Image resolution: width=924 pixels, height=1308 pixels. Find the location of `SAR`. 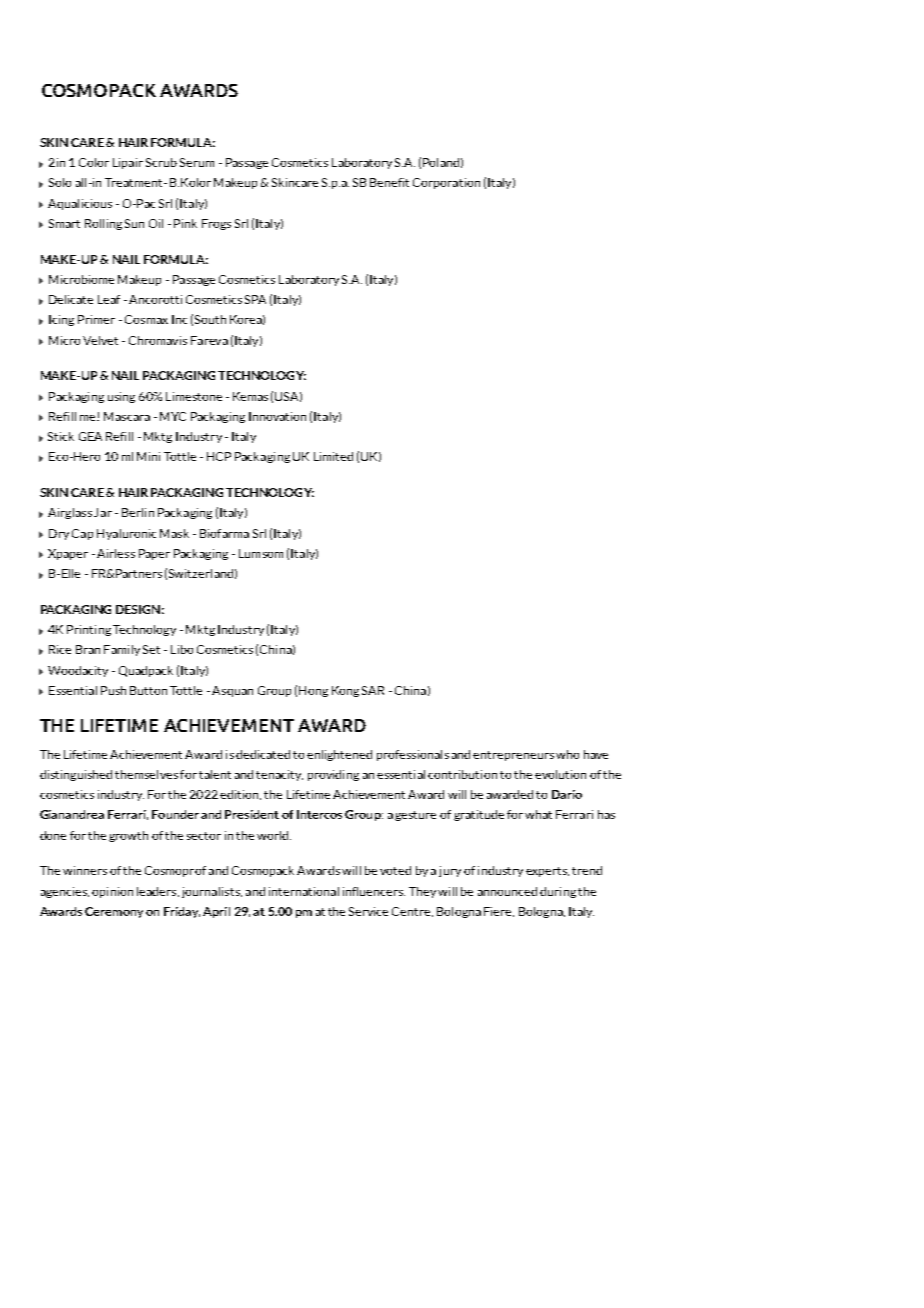

SAR is located at coordinates (373, 690).
